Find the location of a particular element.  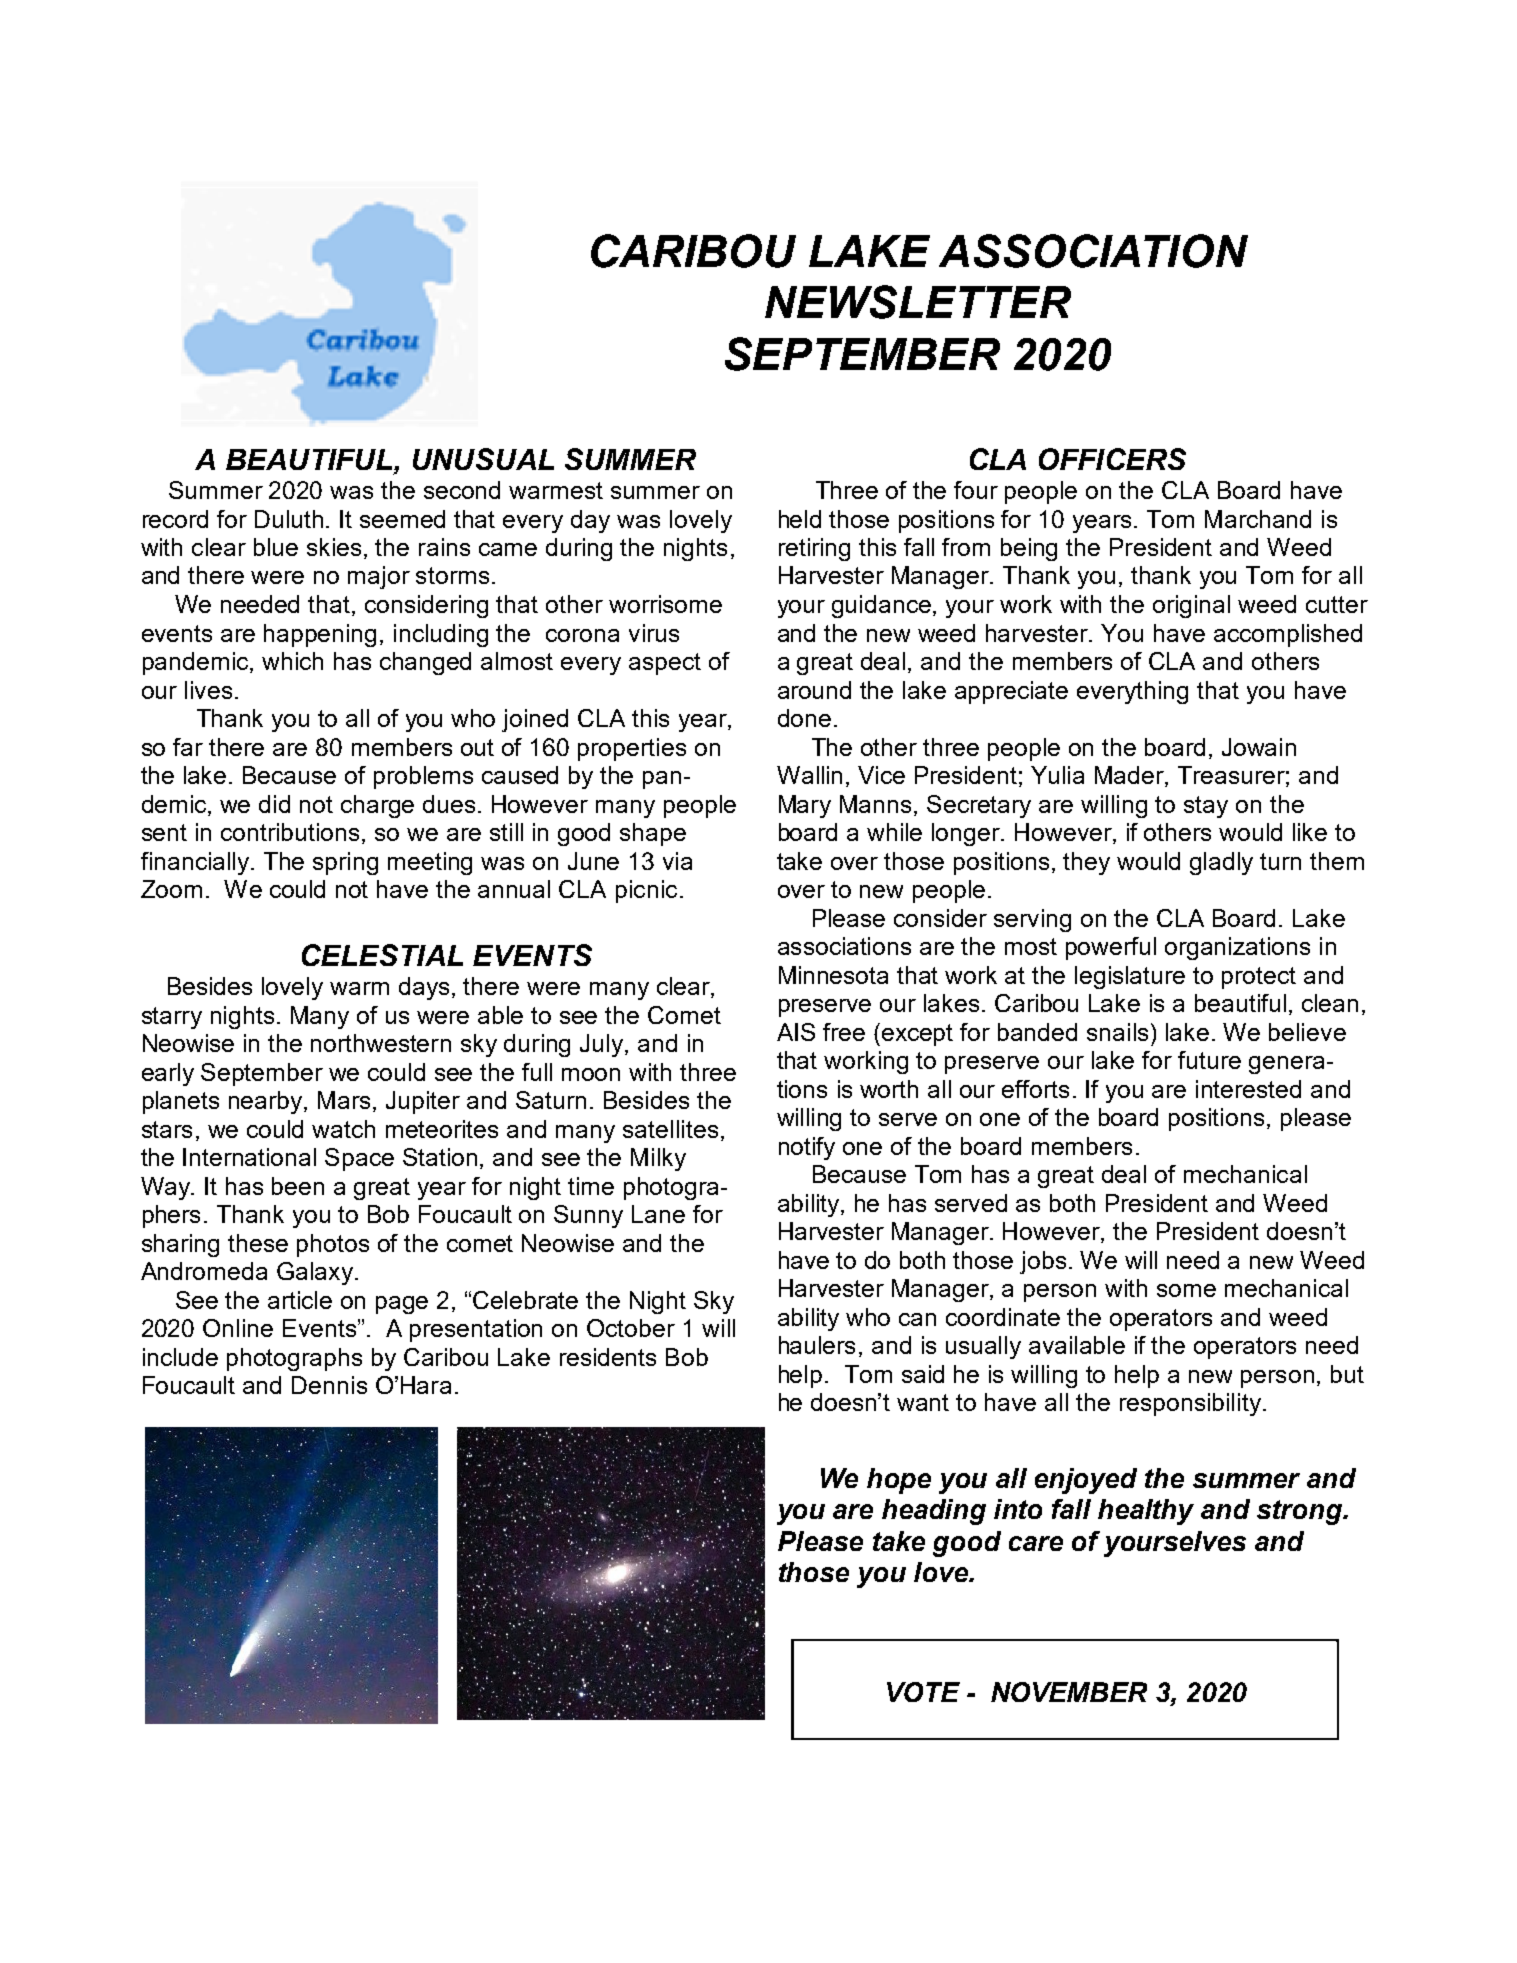

NOVEMBER is located at coordinates (1069, 1692).
